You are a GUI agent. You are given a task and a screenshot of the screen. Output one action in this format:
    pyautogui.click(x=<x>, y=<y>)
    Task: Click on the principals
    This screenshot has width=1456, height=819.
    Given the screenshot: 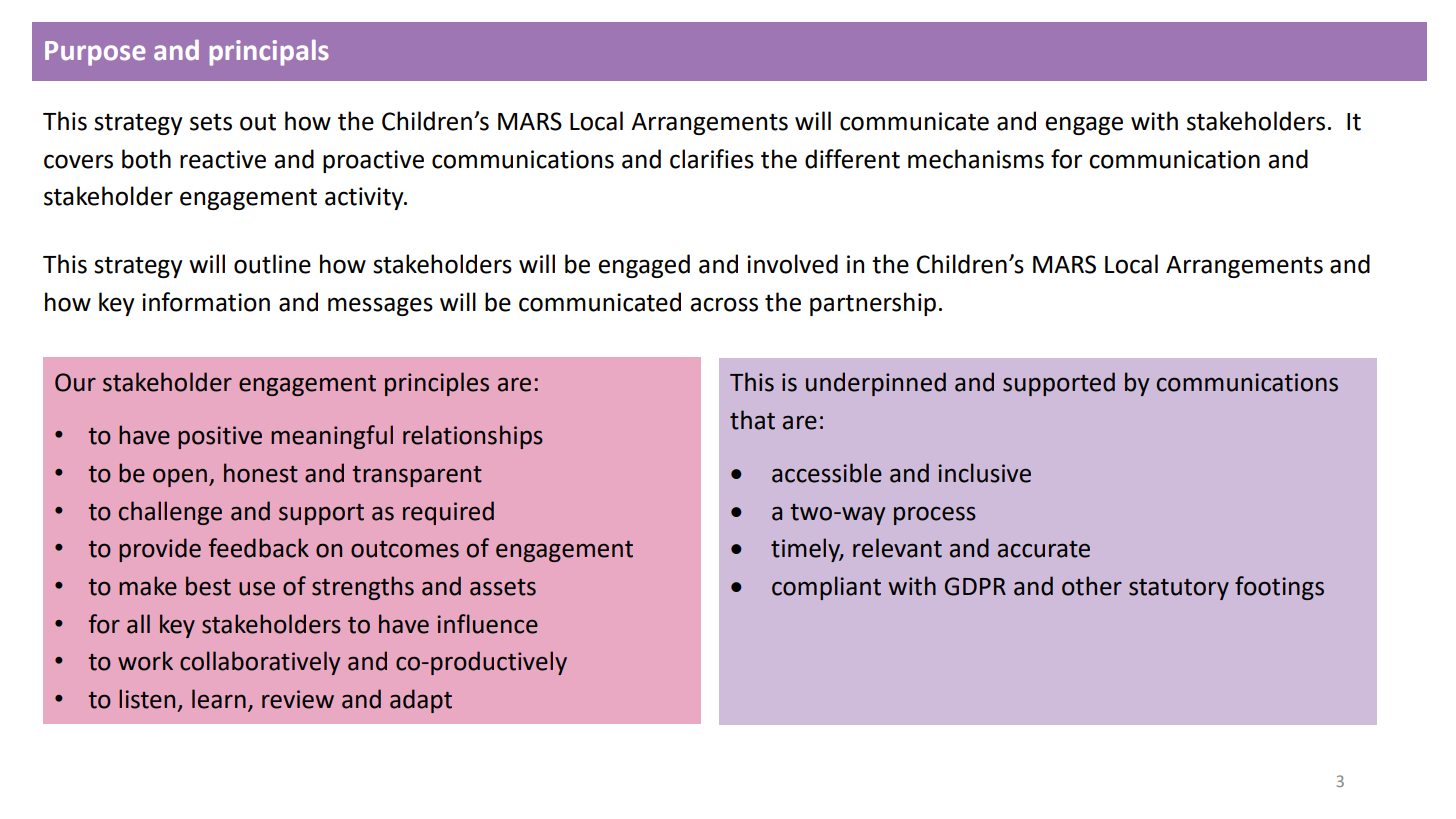 What is the action you would take?
    pyautogui.click(x=269, y=53)
